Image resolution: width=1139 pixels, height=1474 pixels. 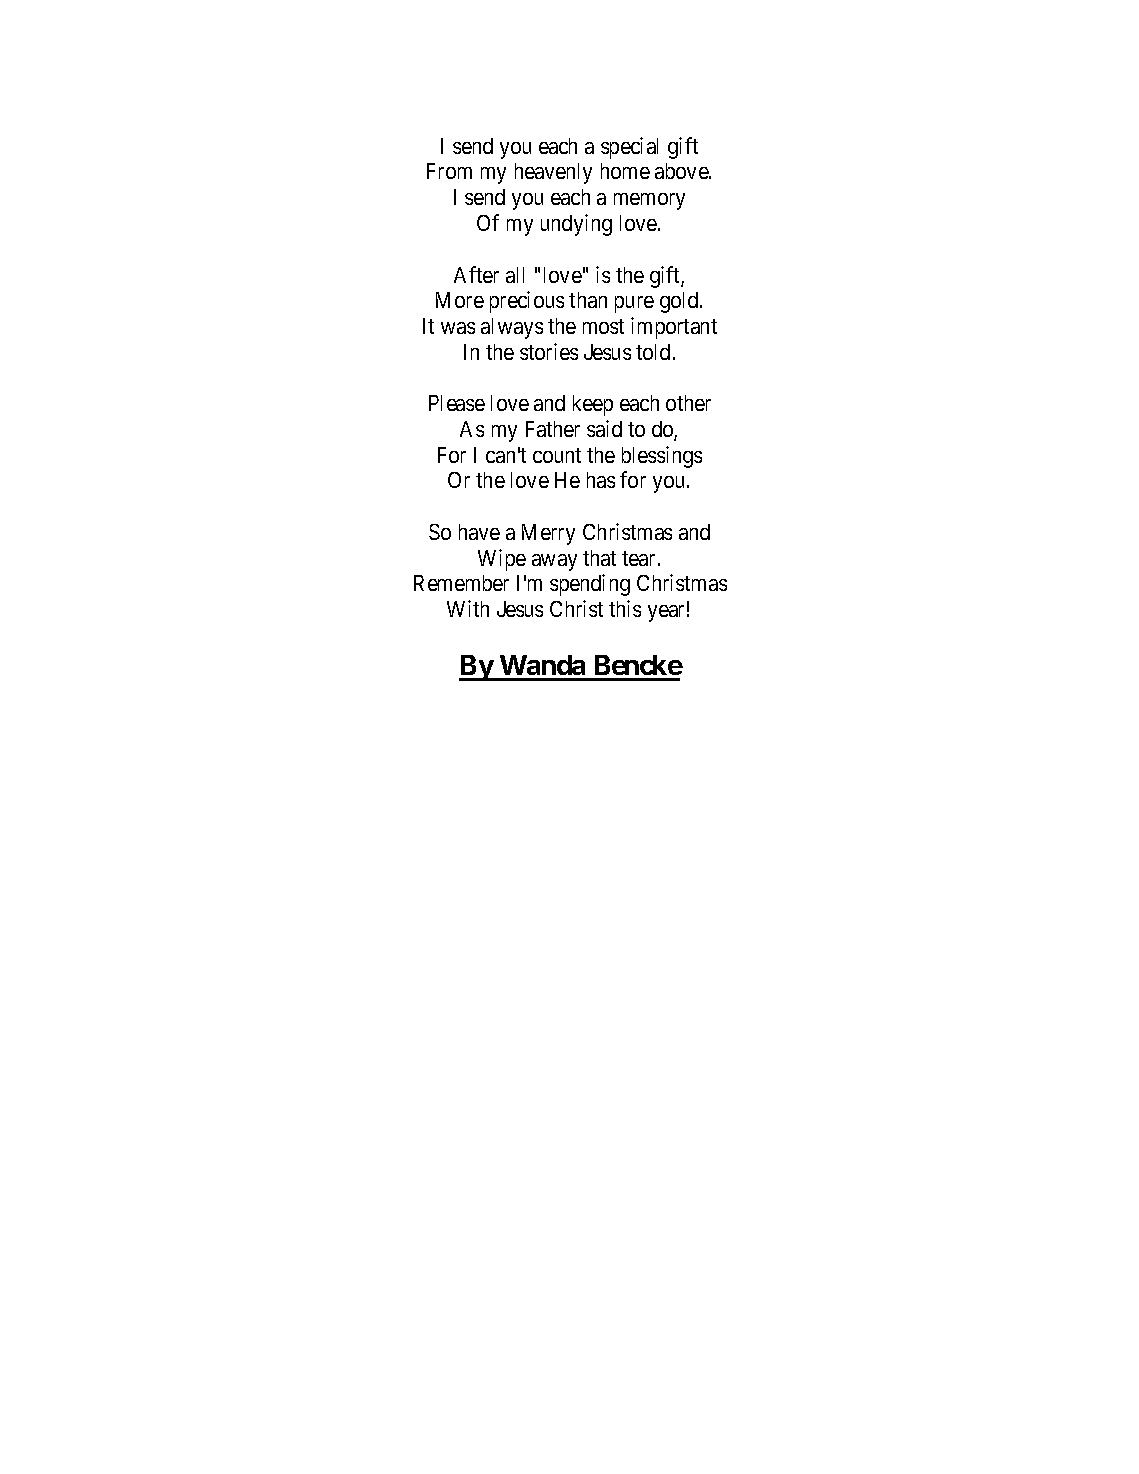 I want to click on Please, so click(x=457, y=403).
